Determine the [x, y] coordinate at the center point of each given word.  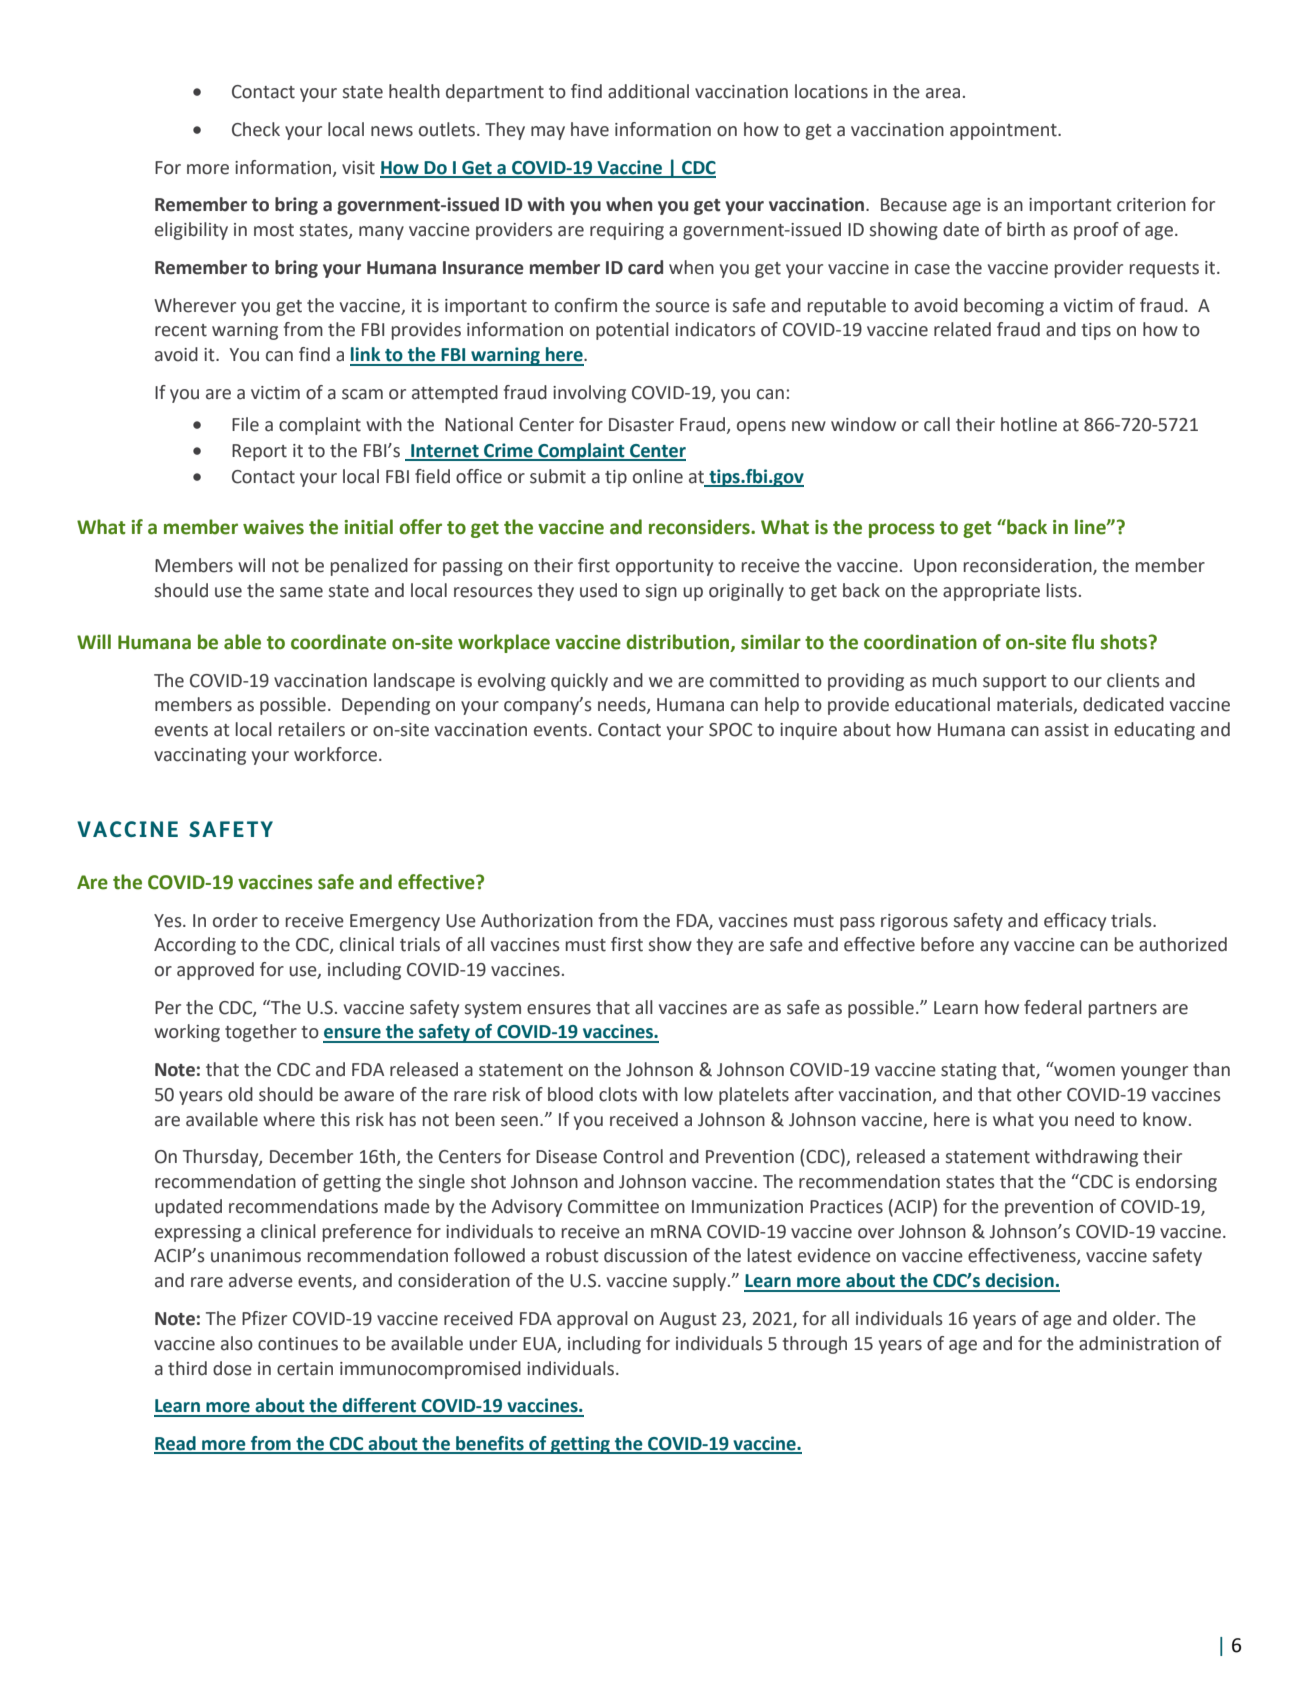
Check [256, 129]
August [688, 1320]
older [1135, 1318]
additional [648, 91]
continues [298, 1344]
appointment [1004, 131]
